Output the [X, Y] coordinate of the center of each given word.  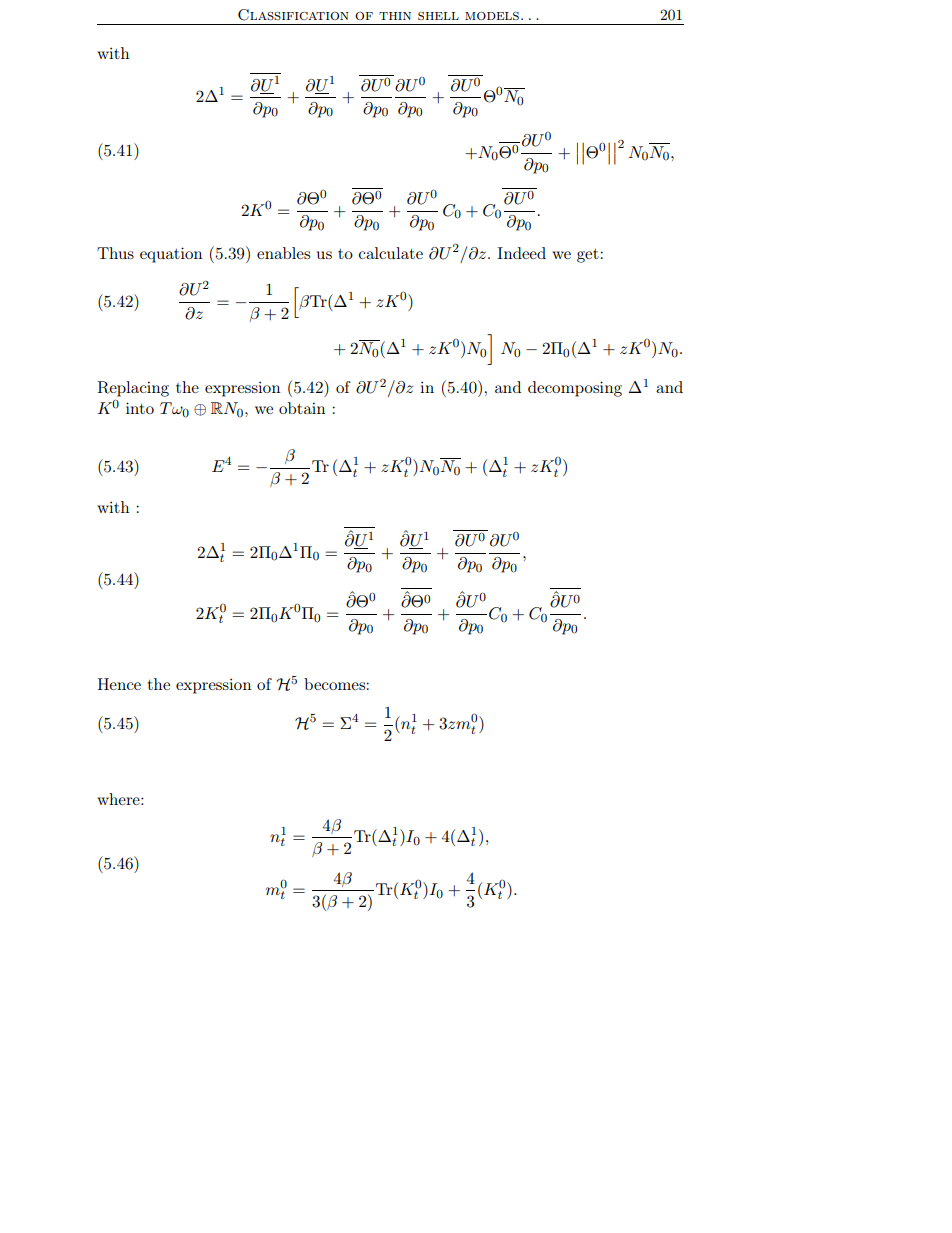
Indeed [521, 253]
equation [171, 255]
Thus [115, 253]
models [492, 15]
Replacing [133, 389]
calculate [391, 253]
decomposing [575, 389]
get [589, 255]
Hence [119, 684]
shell [438, 16]
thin [395, 16]
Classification [293, 15]
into [140, 408]
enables [283, 253]
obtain [302, 408]
